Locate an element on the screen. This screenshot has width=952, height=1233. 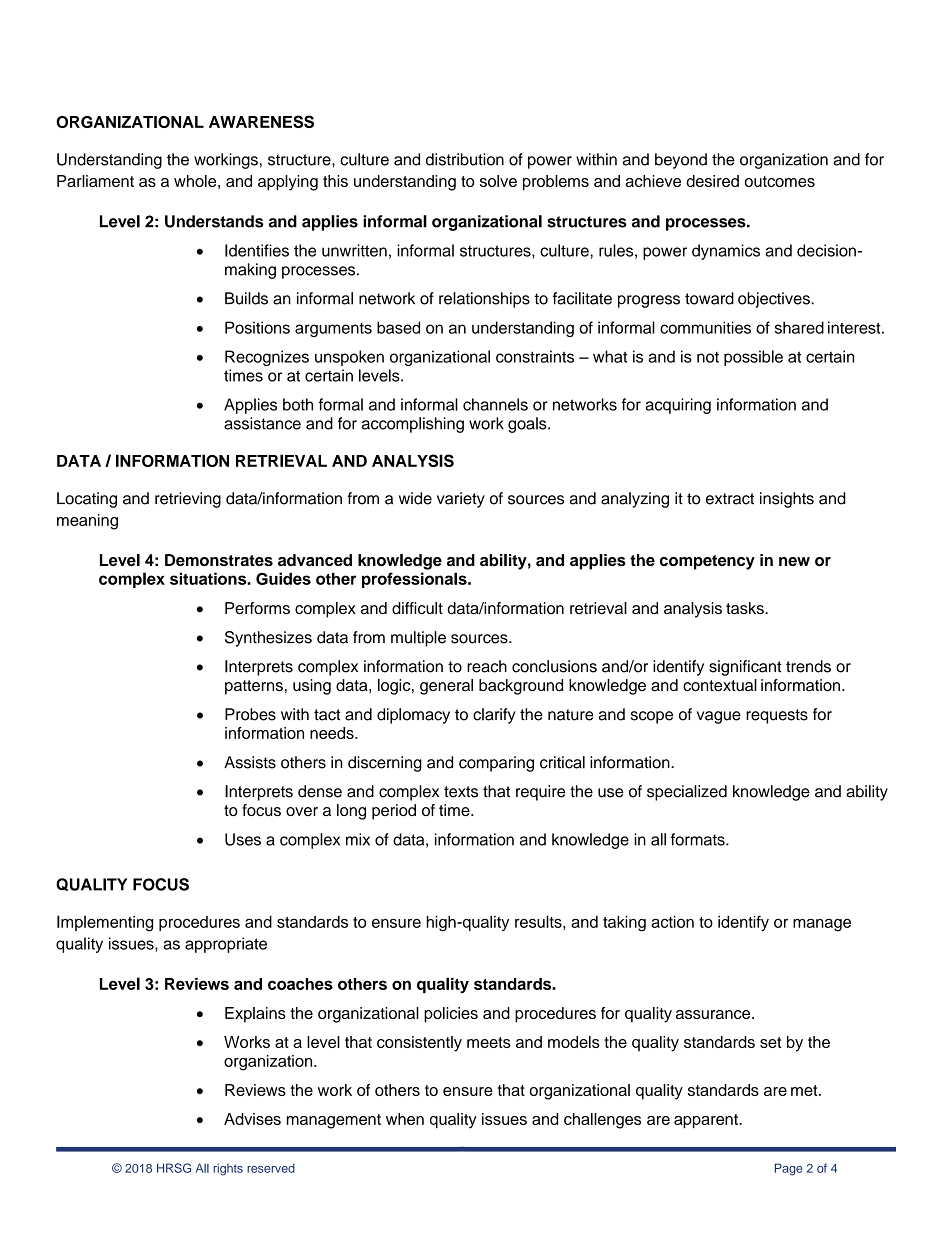
acquiring is located at coordinates (678, 406).
